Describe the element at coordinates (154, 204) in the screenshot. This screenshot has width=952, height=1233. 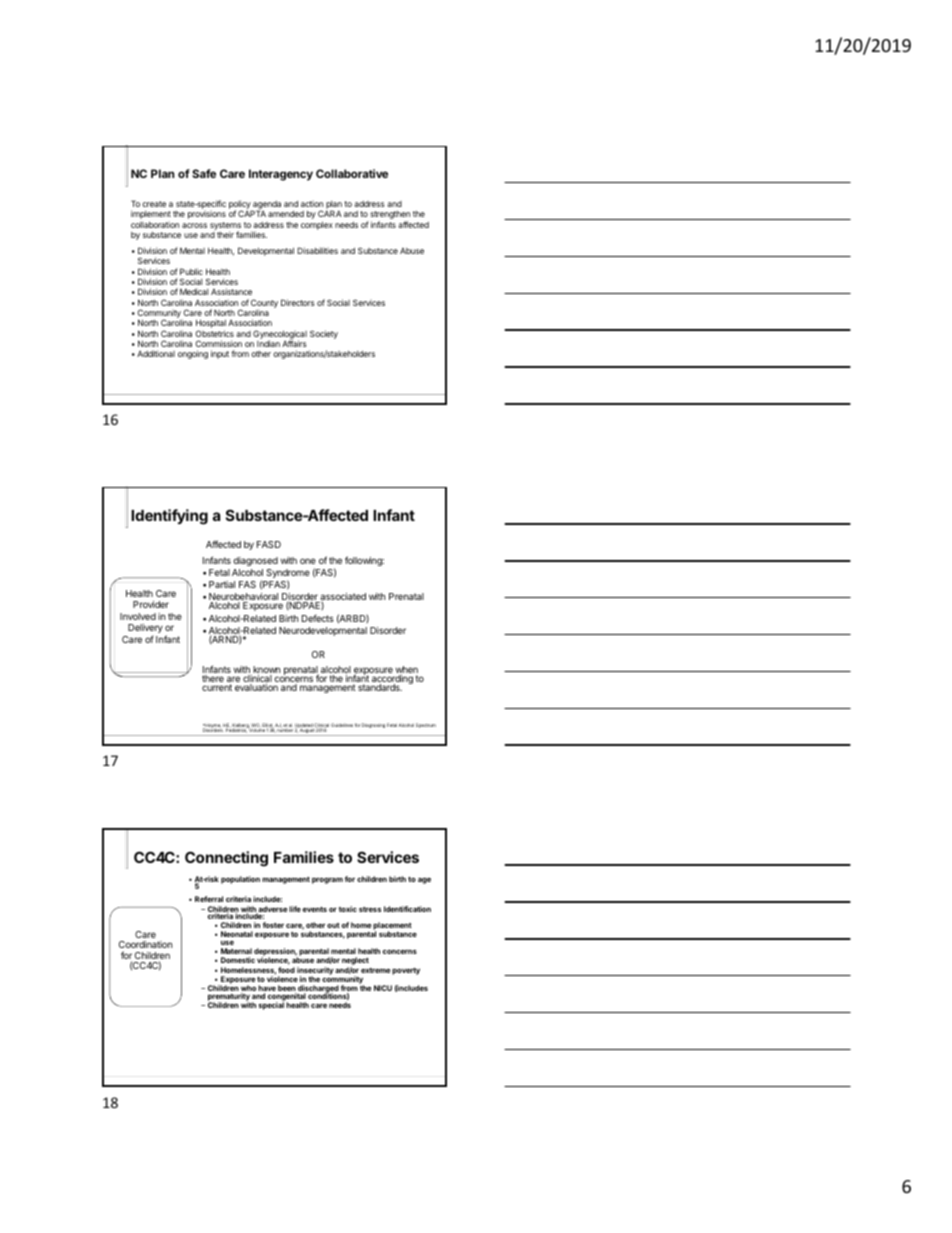
I see `create` at that location.
